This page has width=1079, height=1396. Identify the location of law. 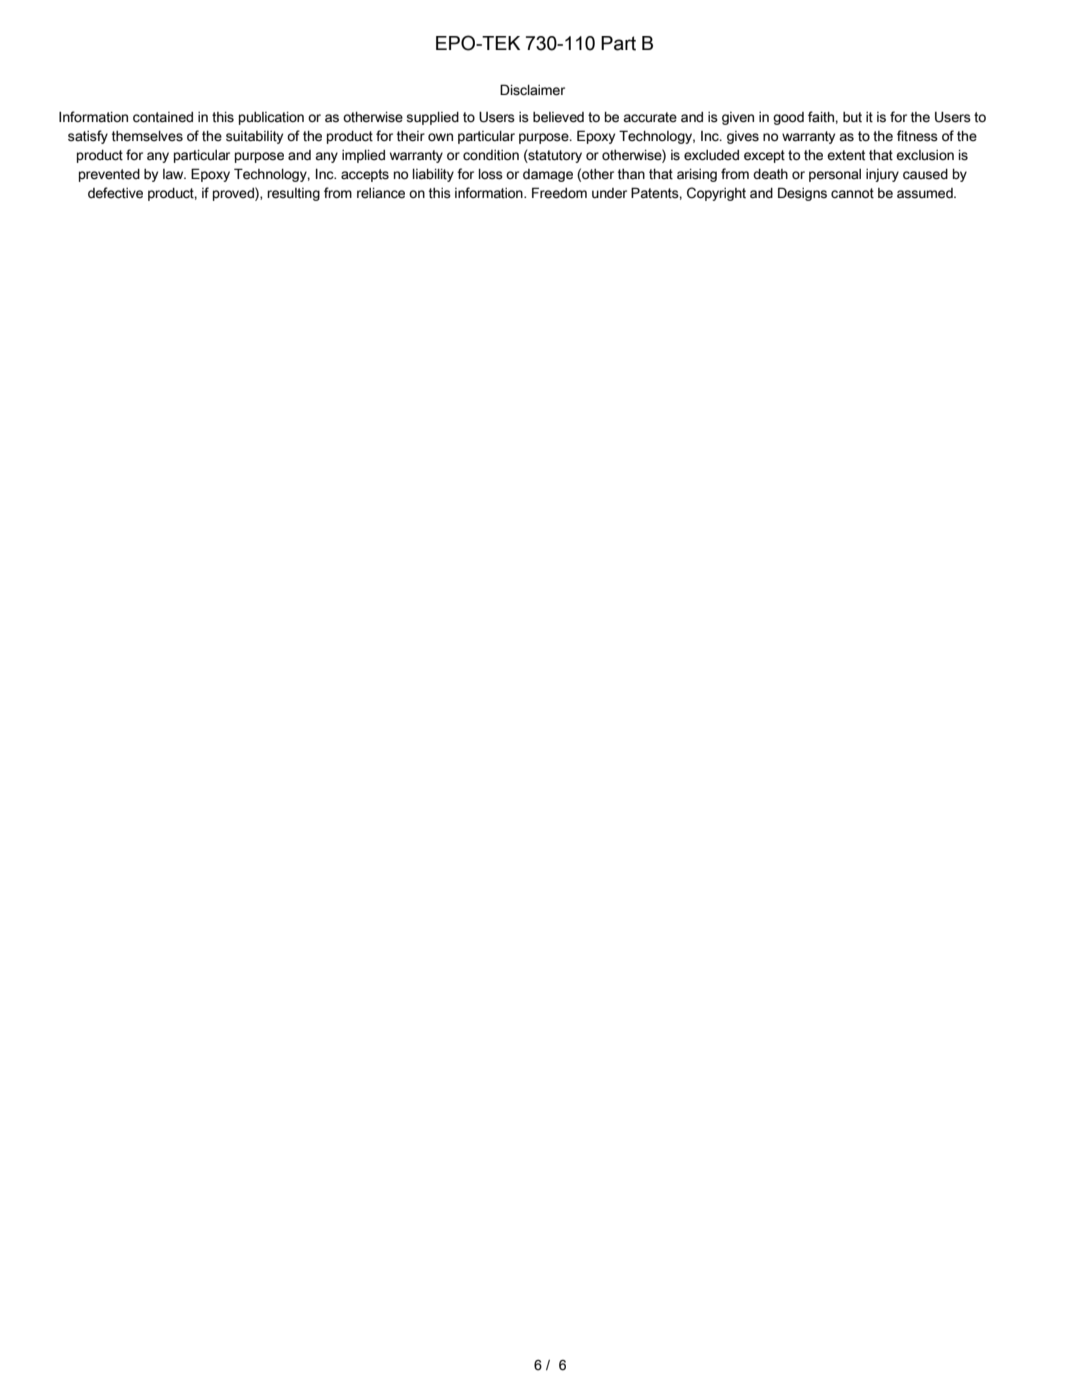
(174, 174).
